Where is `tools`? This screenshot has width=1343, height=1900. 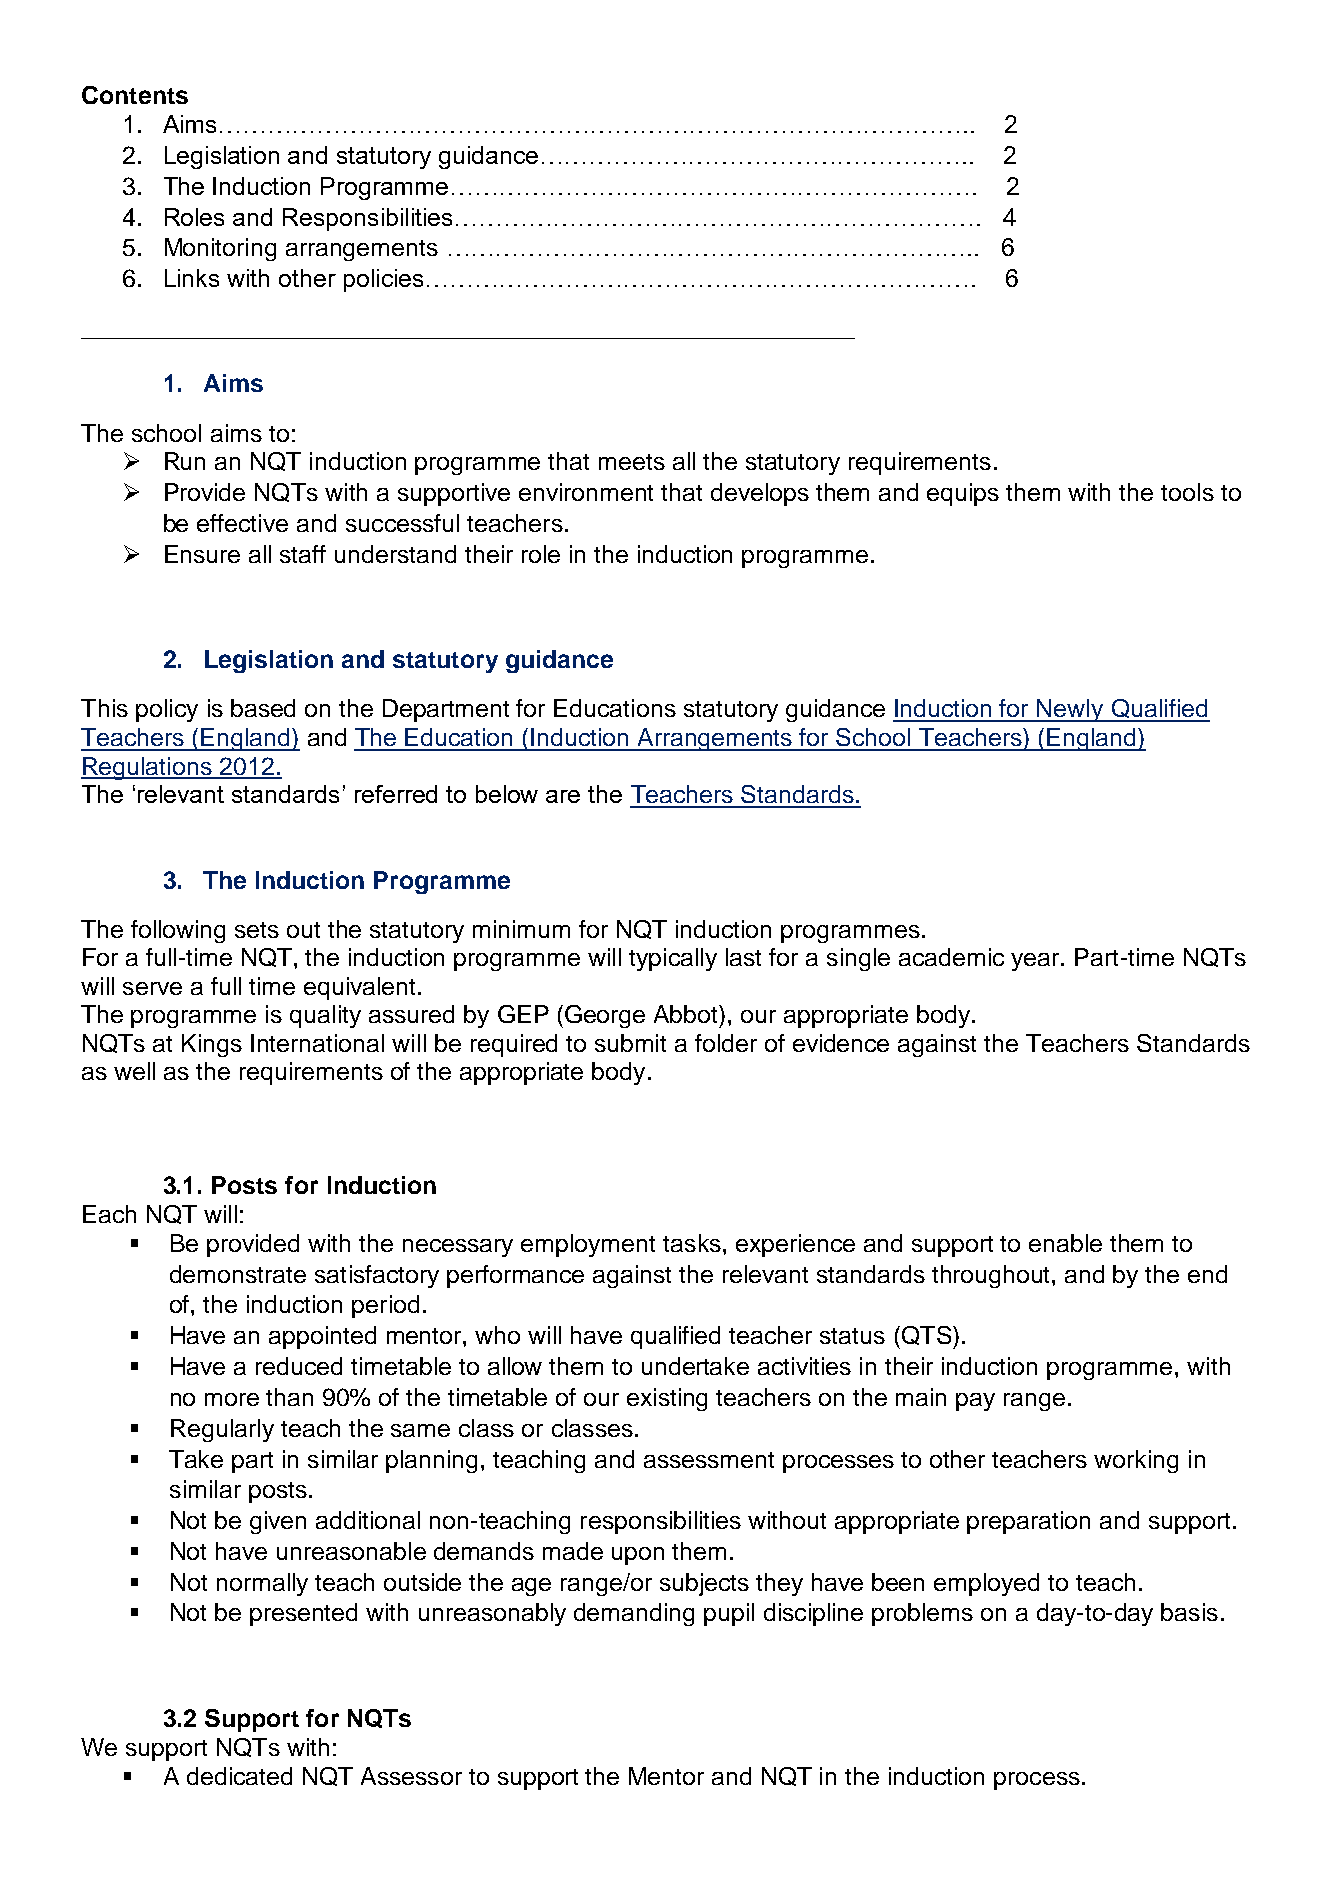
tools is located at coordinates (1187, 492).
